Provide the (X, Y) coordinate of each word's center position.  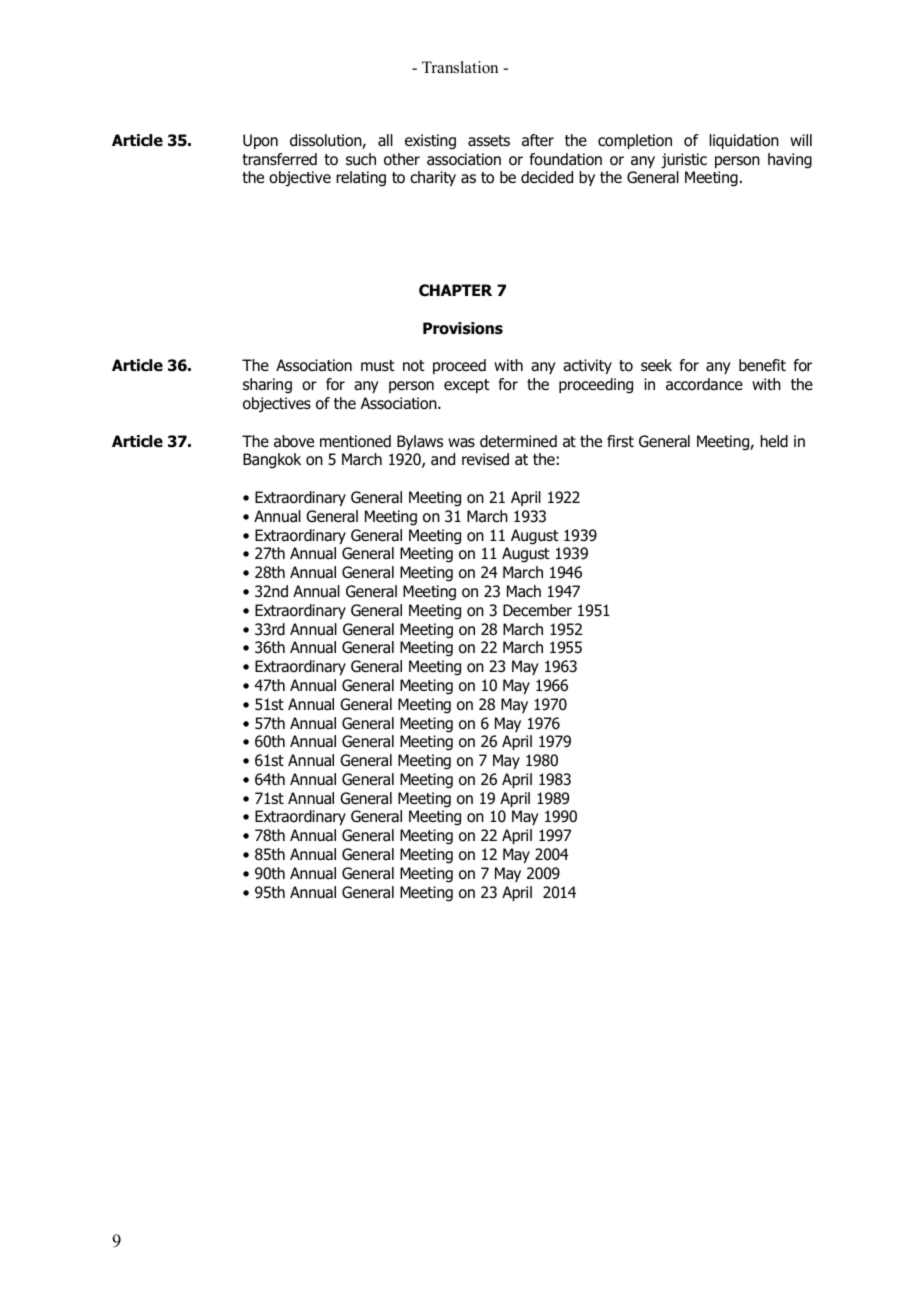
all (385, 140)
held (774, 441)
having (790, 161)
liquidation (744, 141)
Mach (524, 591)
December (537, 610)
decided (547, 177)
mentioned (355, 441)
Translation (460, 67)
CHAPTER (455, 290)
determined (518, 441)
